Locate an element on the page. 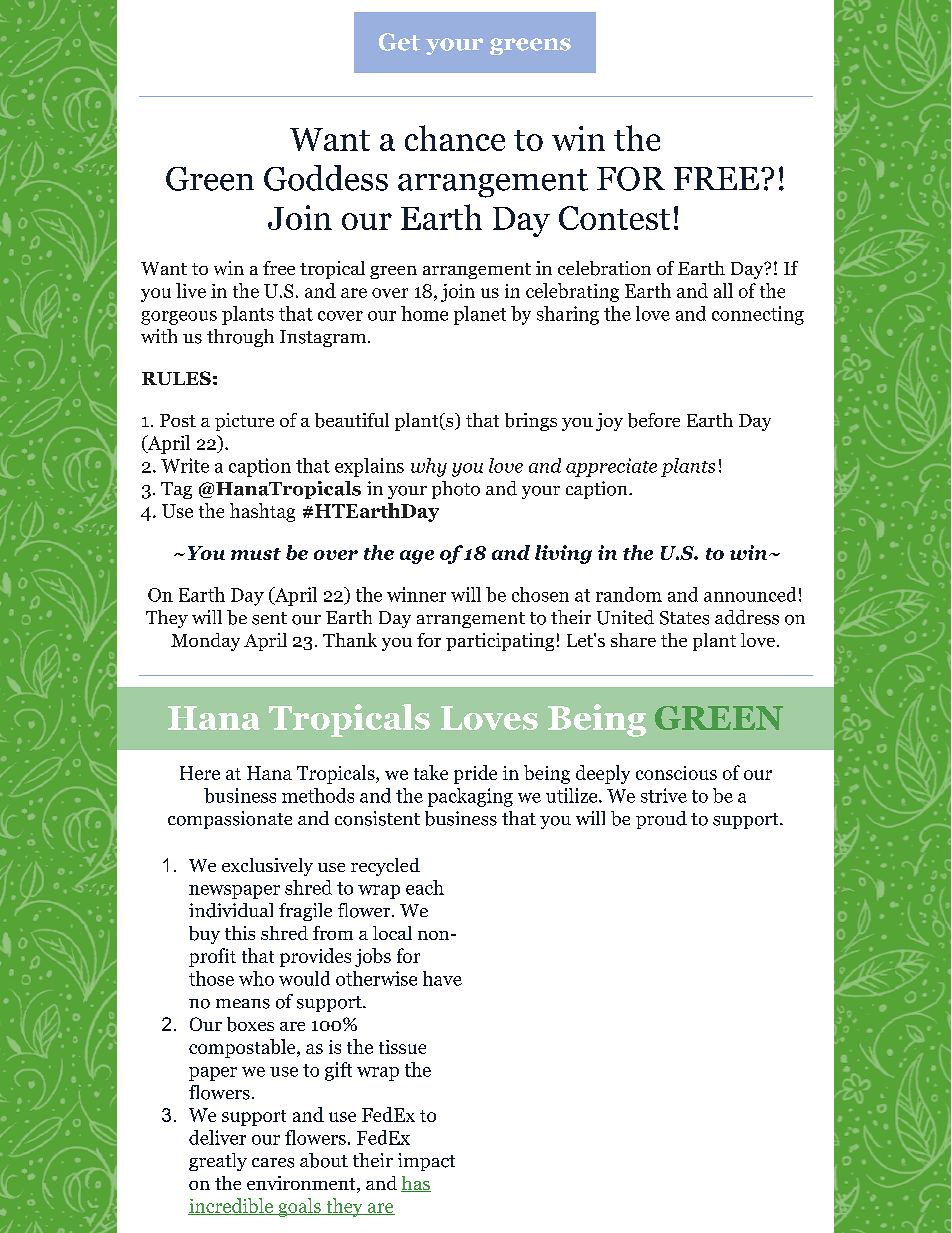  why is located at coordinates (429, 467).
